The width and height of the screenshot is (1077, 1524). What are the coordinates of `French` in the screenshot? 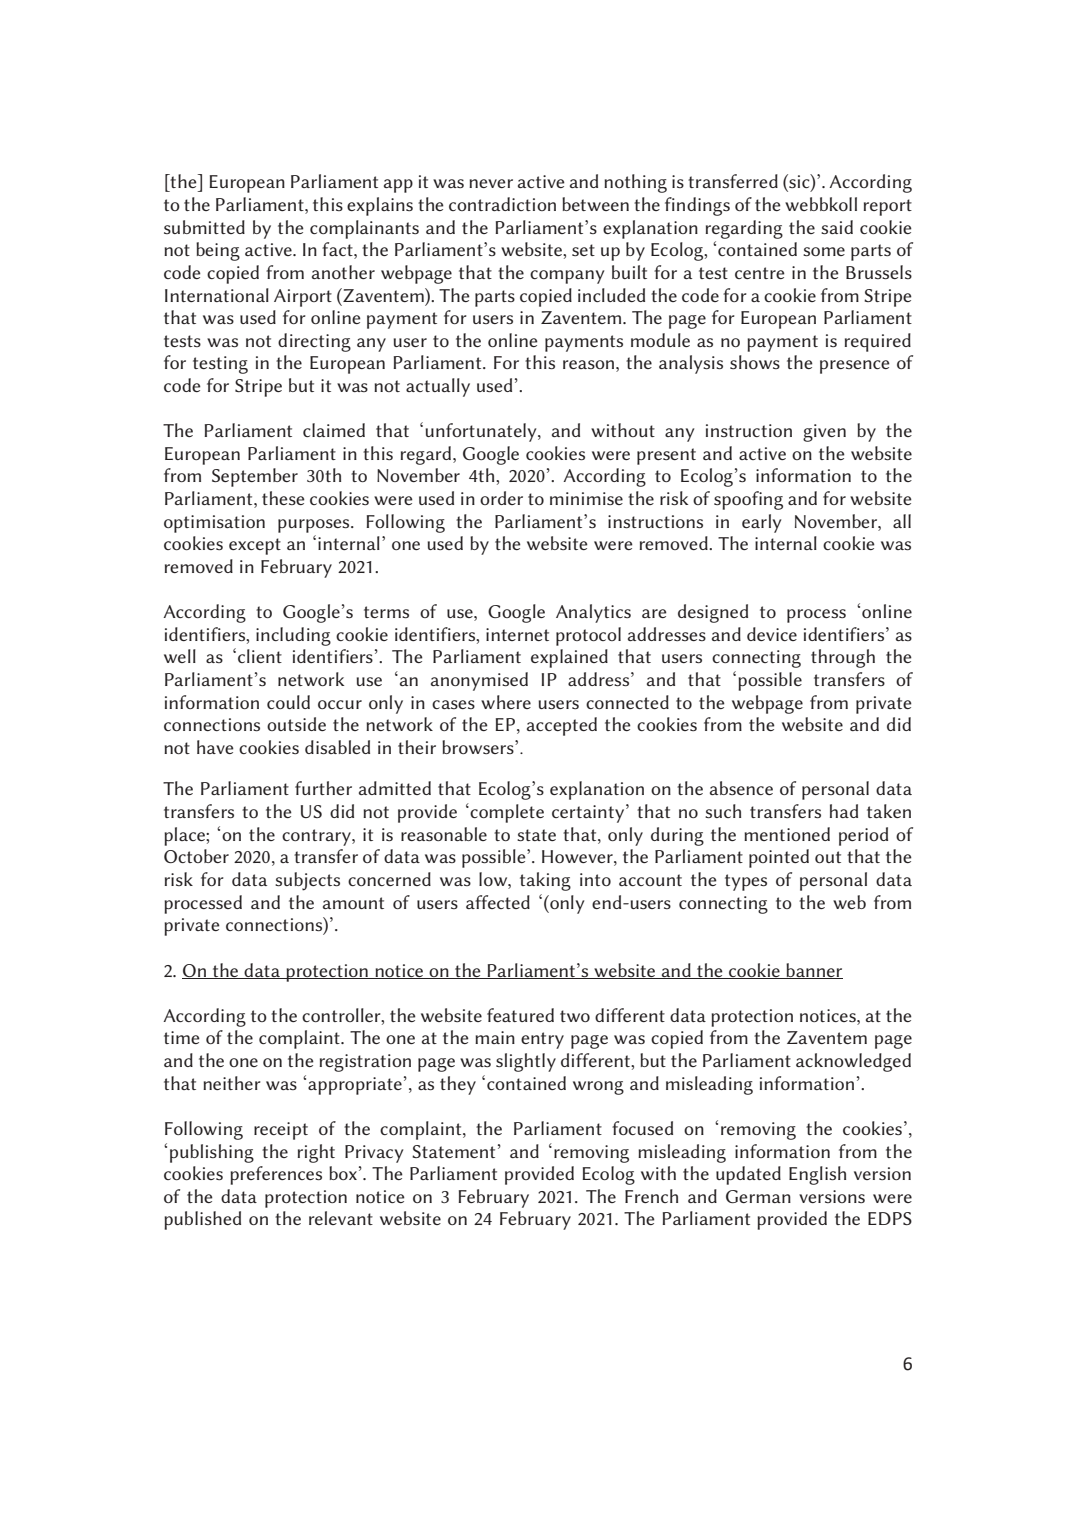 It's located at (651, 1196).
